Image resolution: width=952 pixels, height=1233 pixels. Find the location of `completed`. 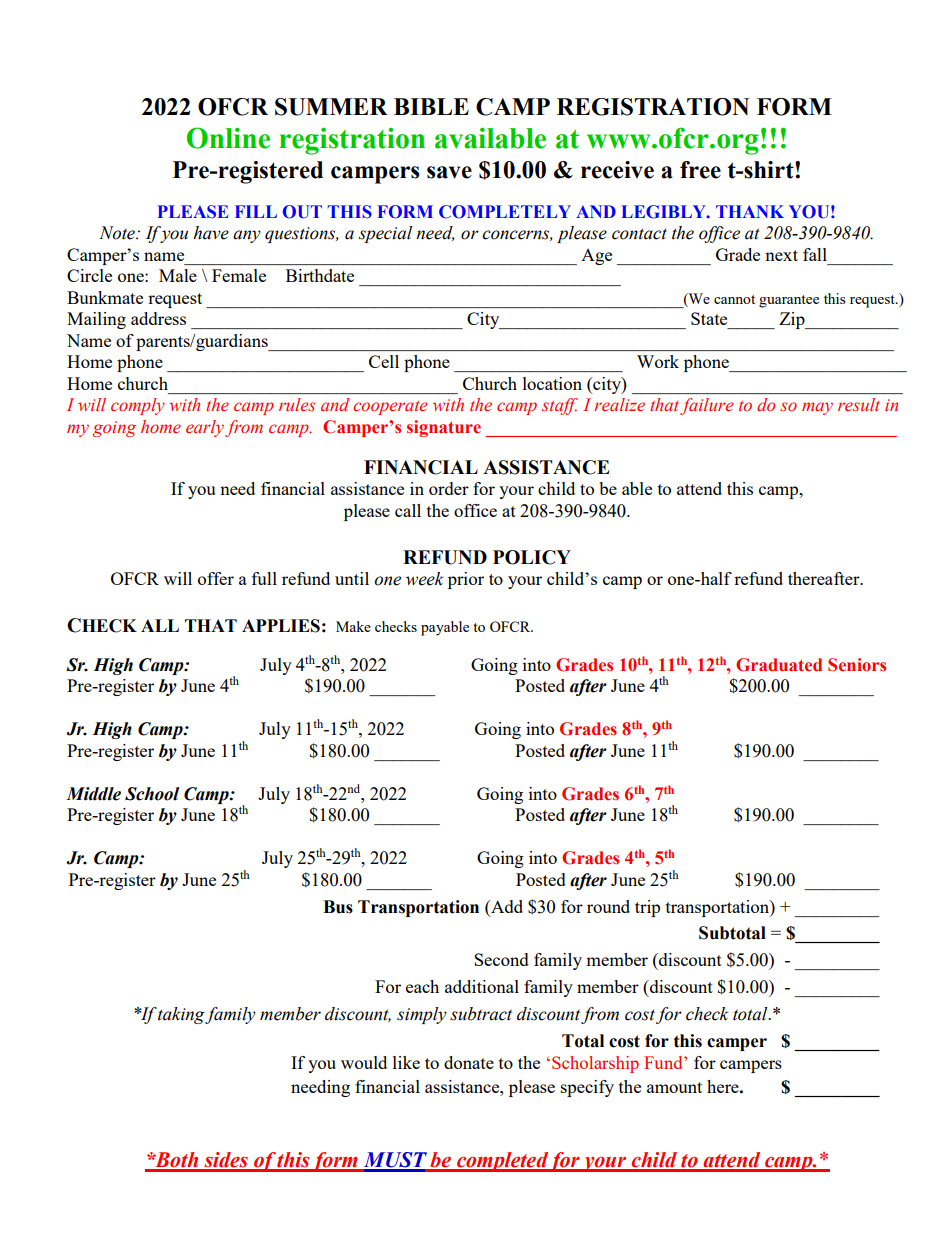

completed is located at coordinates (502, 1162).
